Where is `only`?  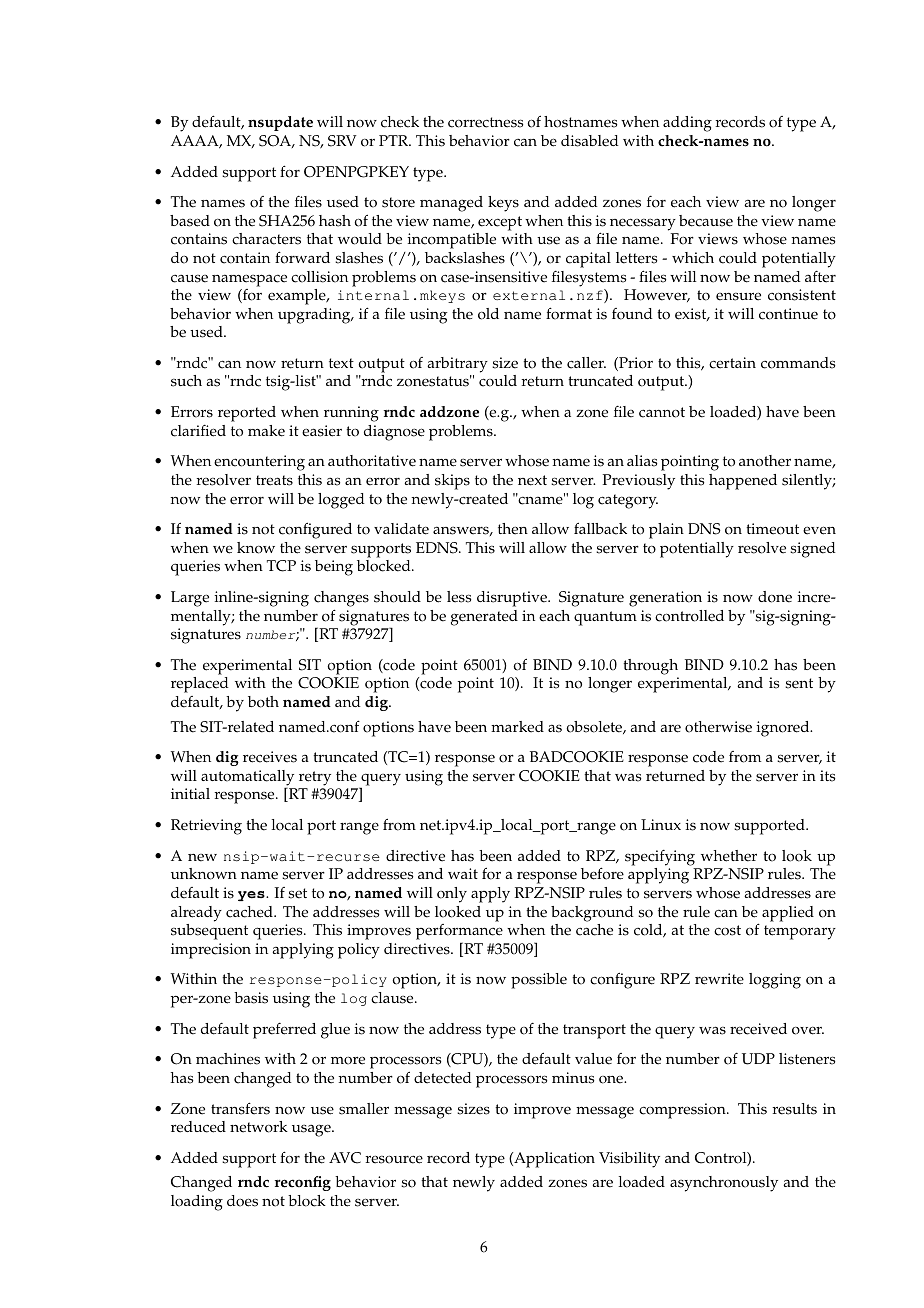
only is located at coordinates (452, 895).
